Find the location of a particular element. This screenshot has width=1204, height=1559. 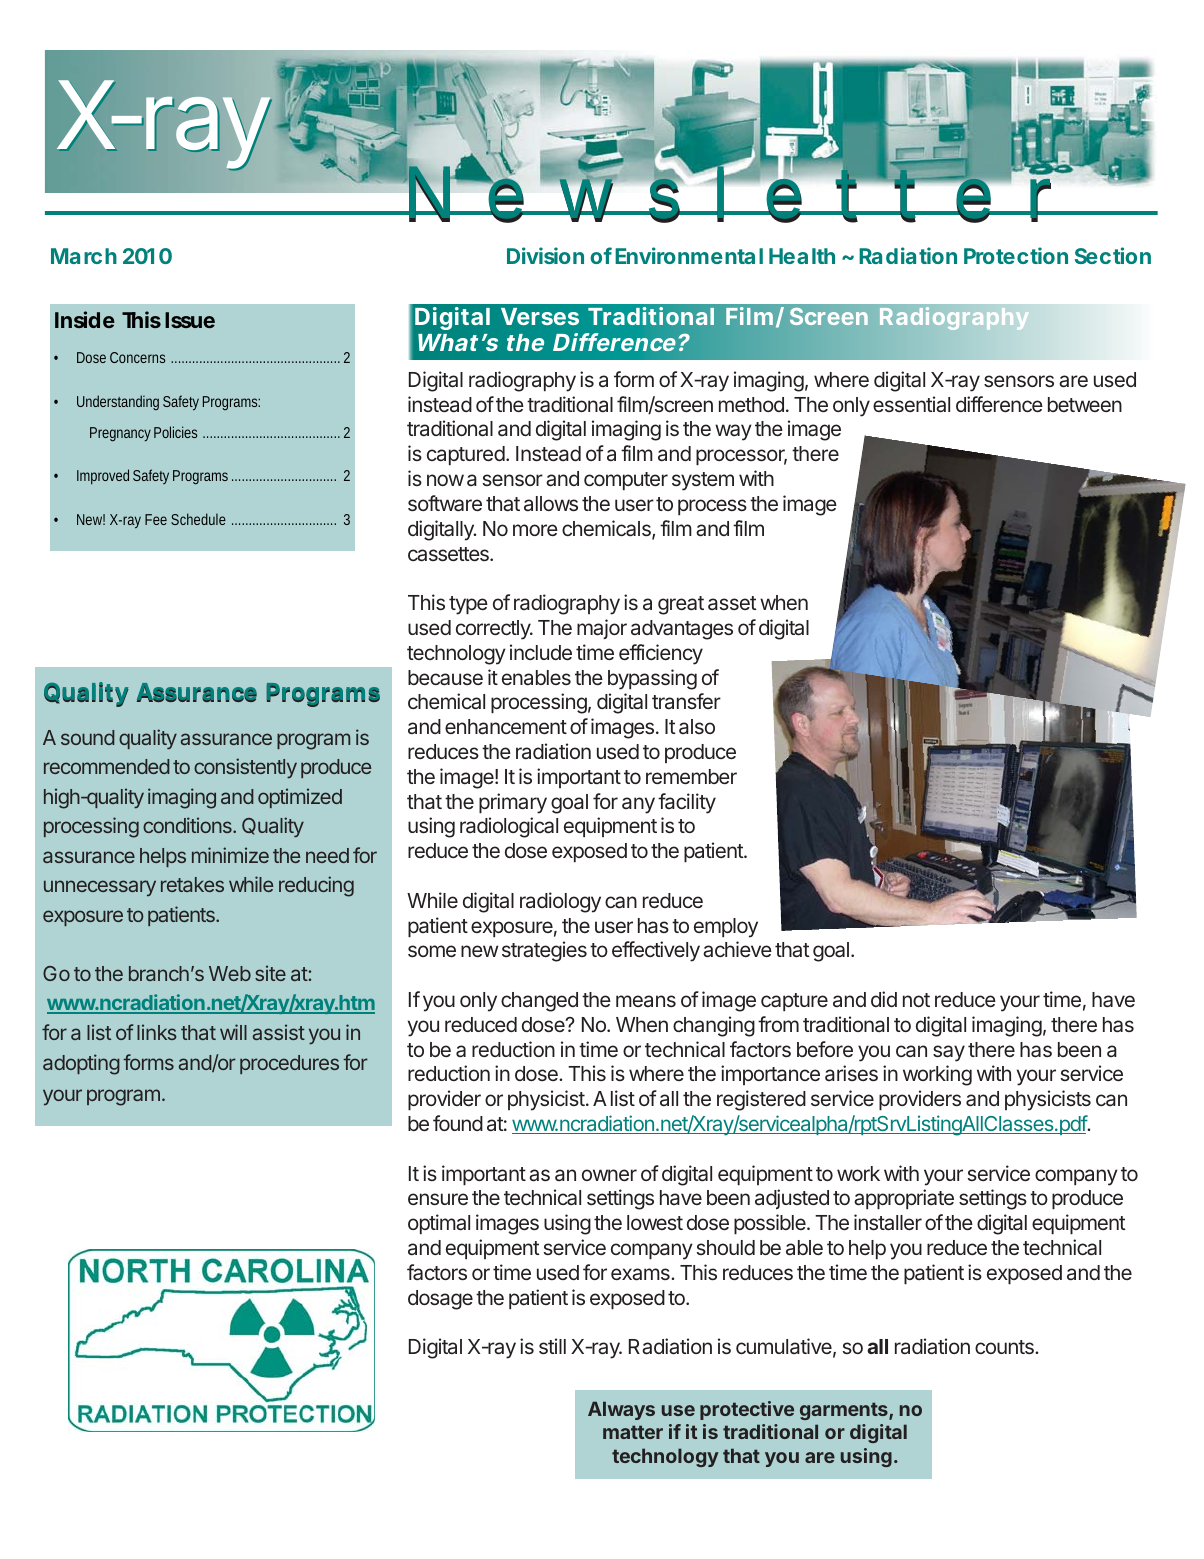

not is located at coordinates (916, 1000).
